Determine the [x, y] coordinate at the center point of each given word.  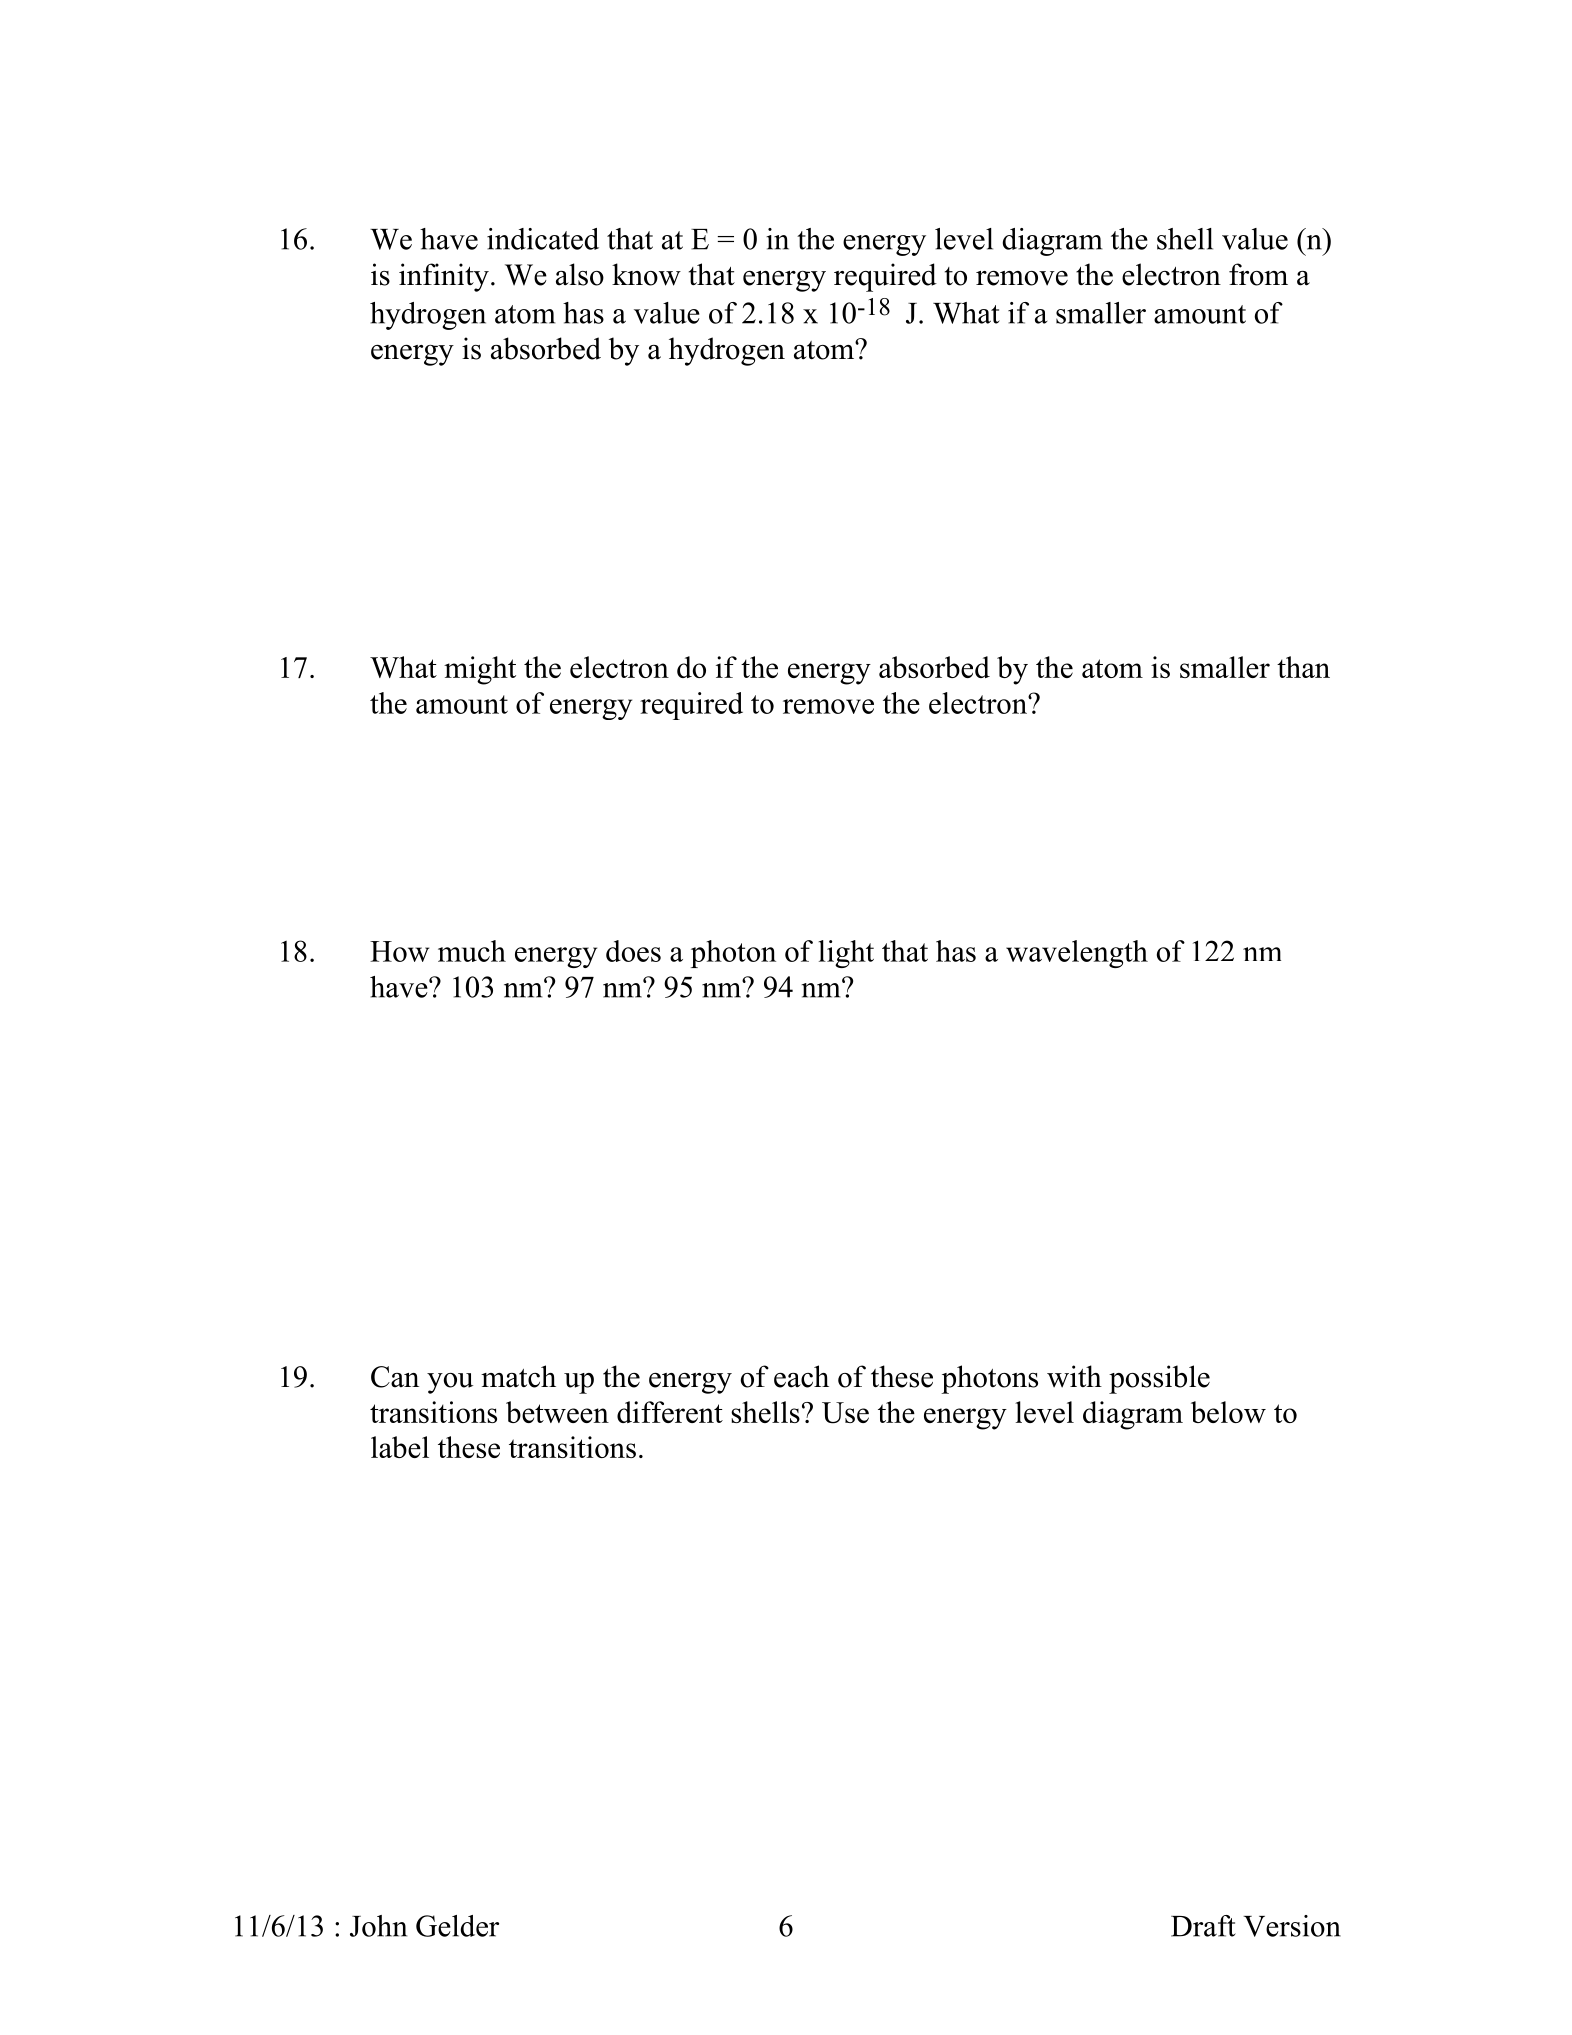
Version [1292, 1926]
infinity [444, 277]
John [378, 1926]
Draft [1203, 1926]
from [1258, 274]
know [646, 274]
